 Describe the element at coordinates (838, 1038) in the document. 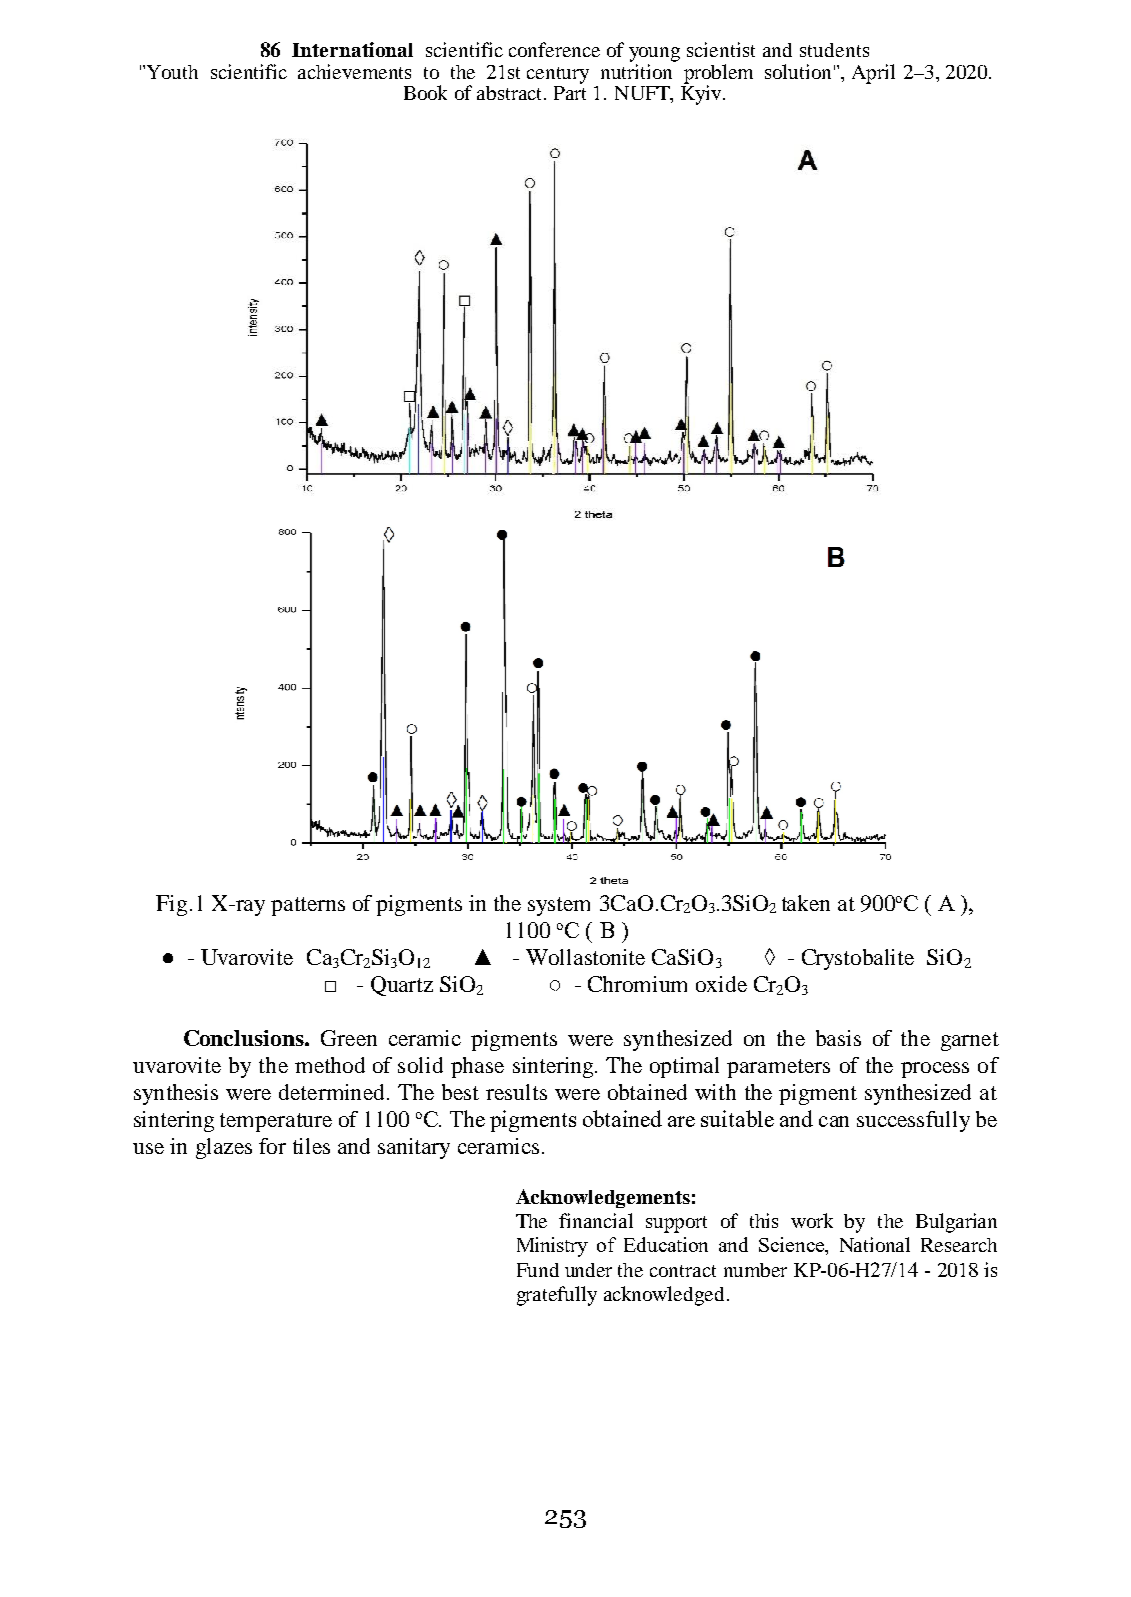

I see `basis` at that location.
